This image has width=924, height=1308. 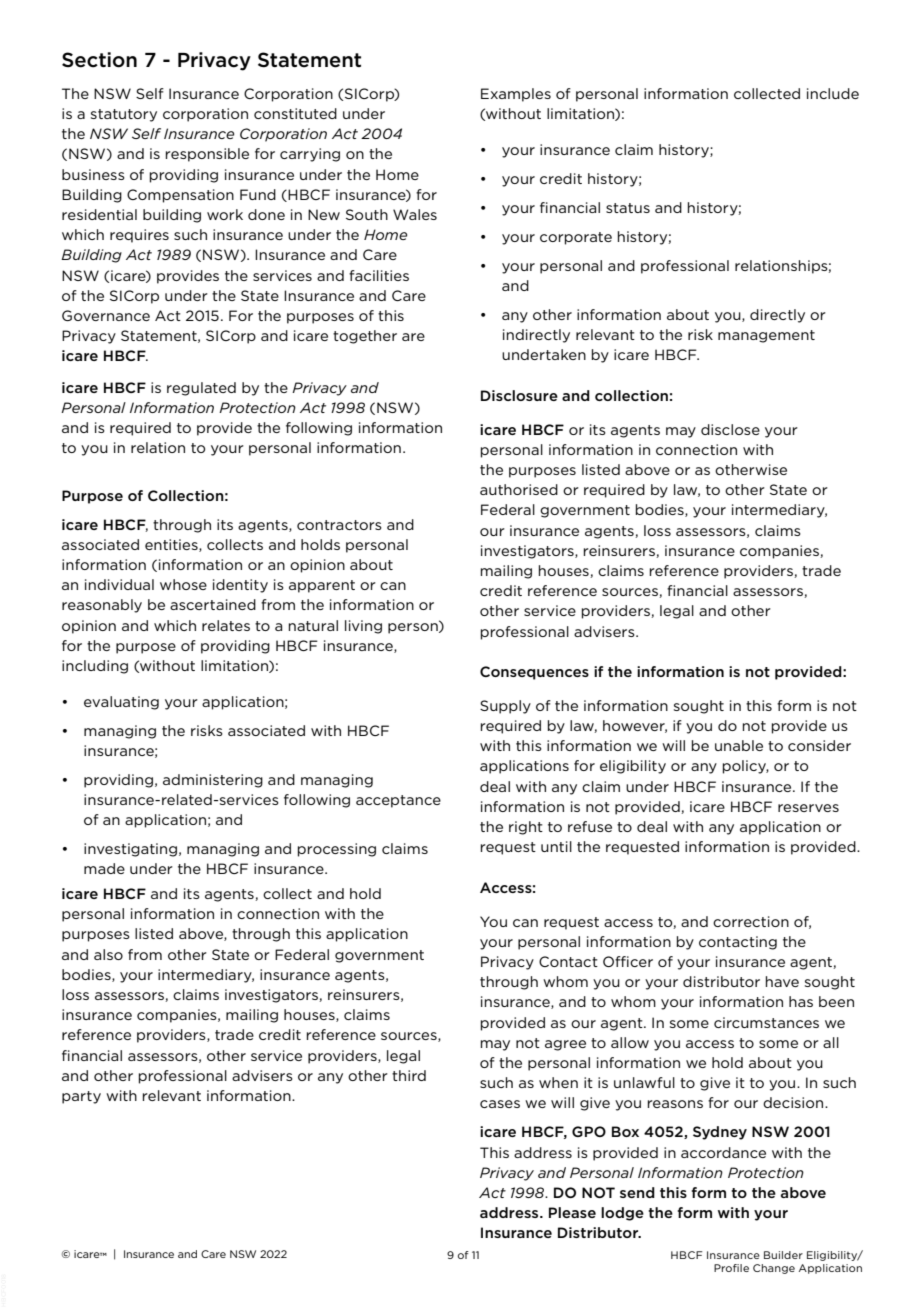 I want to click on include, so click(x=833, y=93).
